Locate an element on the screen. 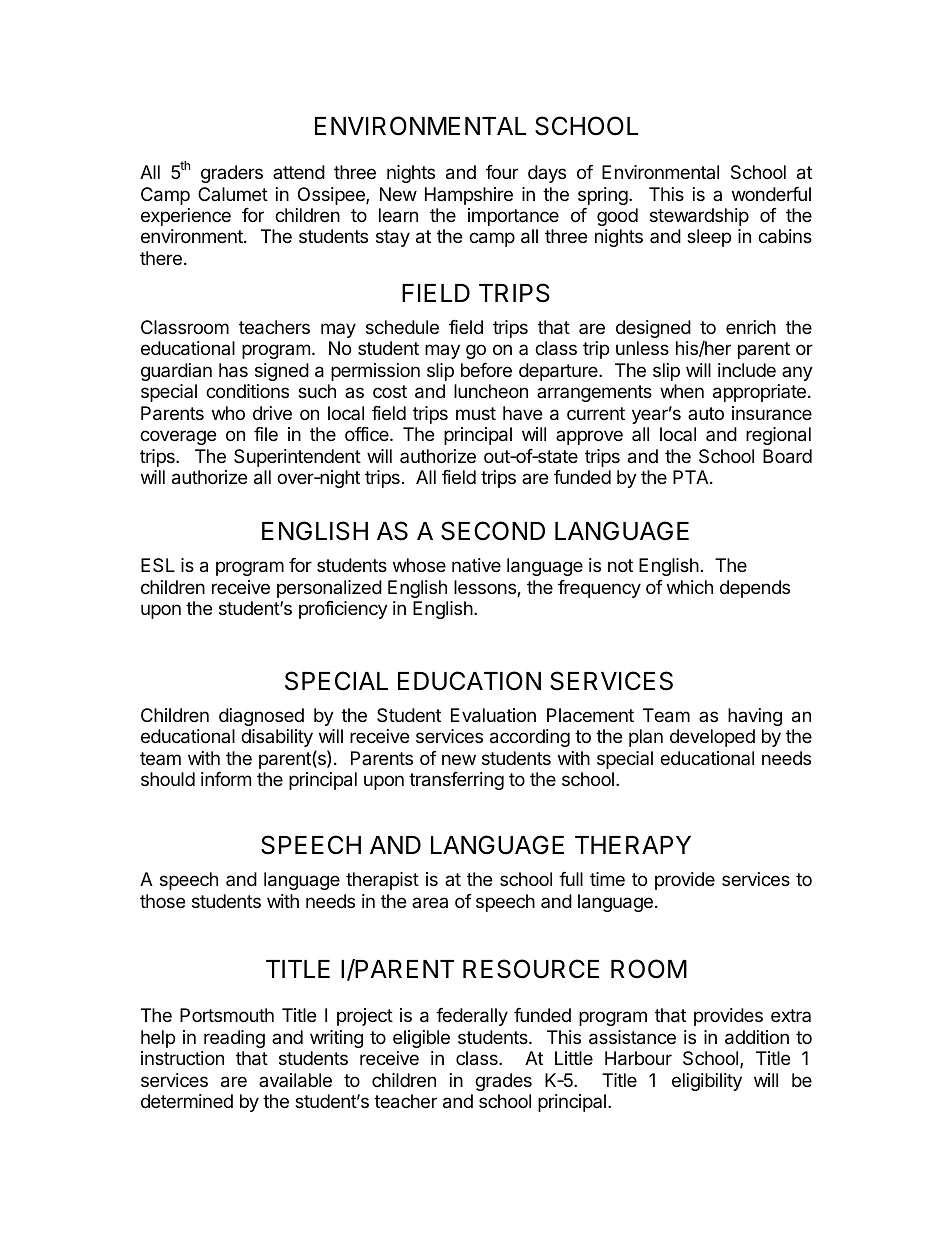 This screenshot has height=1233, width=952. graders is located at coordinates (232, 174).
